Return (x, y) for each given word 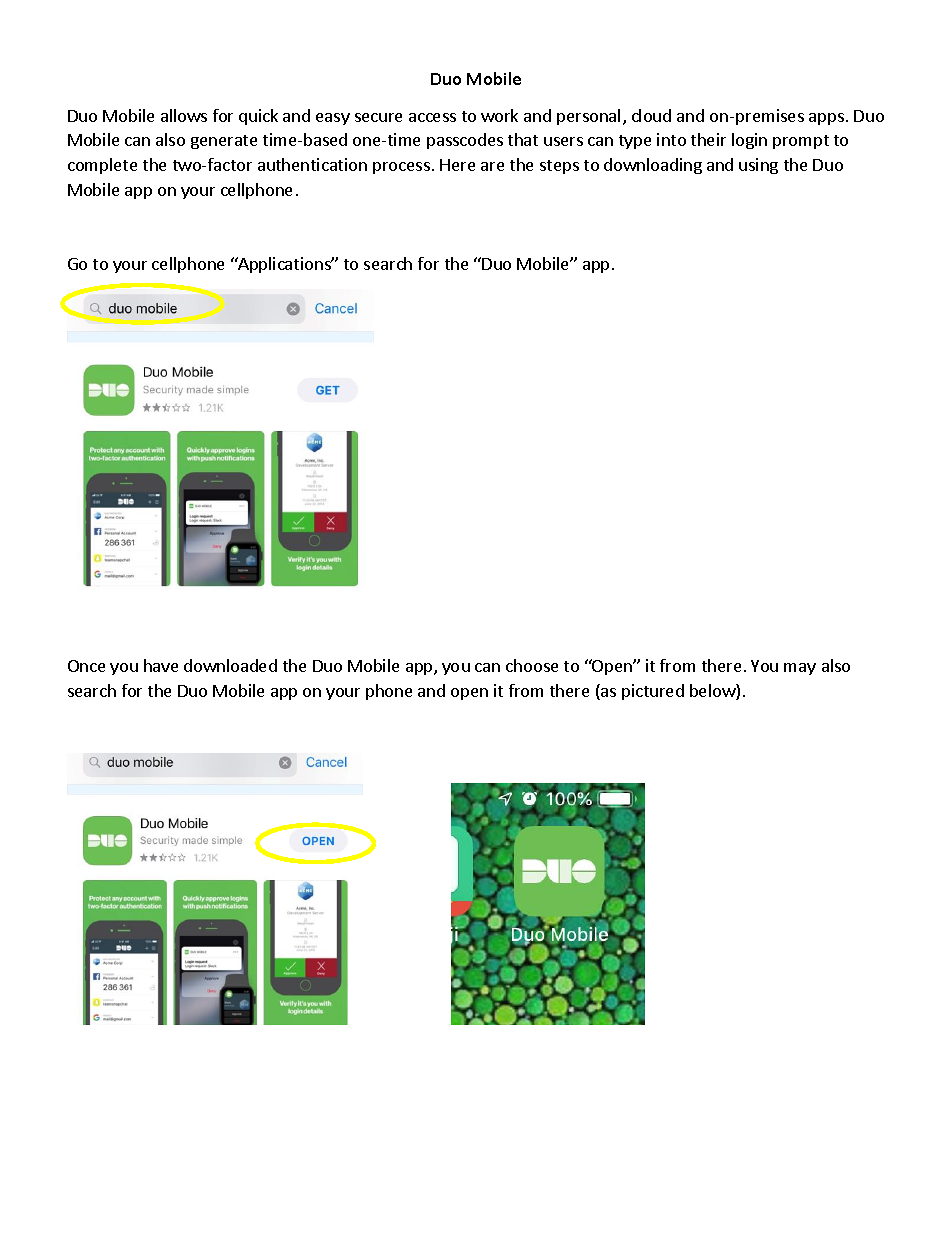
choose (532, 665)
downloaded (230, 665)
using (758, 166)
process (401, 168)
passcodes (465, 141)
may (800, 669)
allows (184, 115)
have (161, 665)
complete (102, 166)
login (749, 141)
